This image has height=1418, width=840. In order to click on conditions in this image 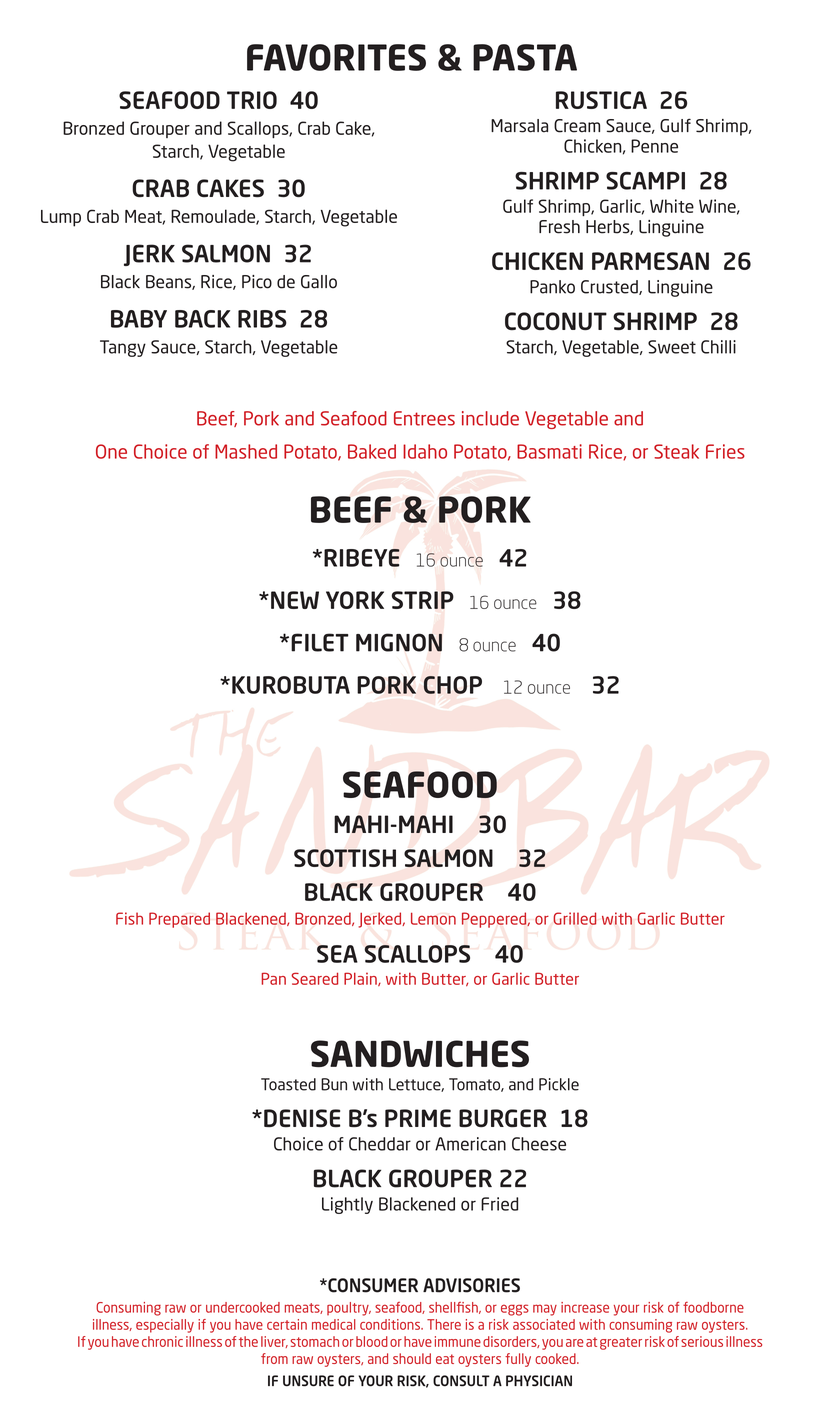, I will do `click(391, 1324)`.
